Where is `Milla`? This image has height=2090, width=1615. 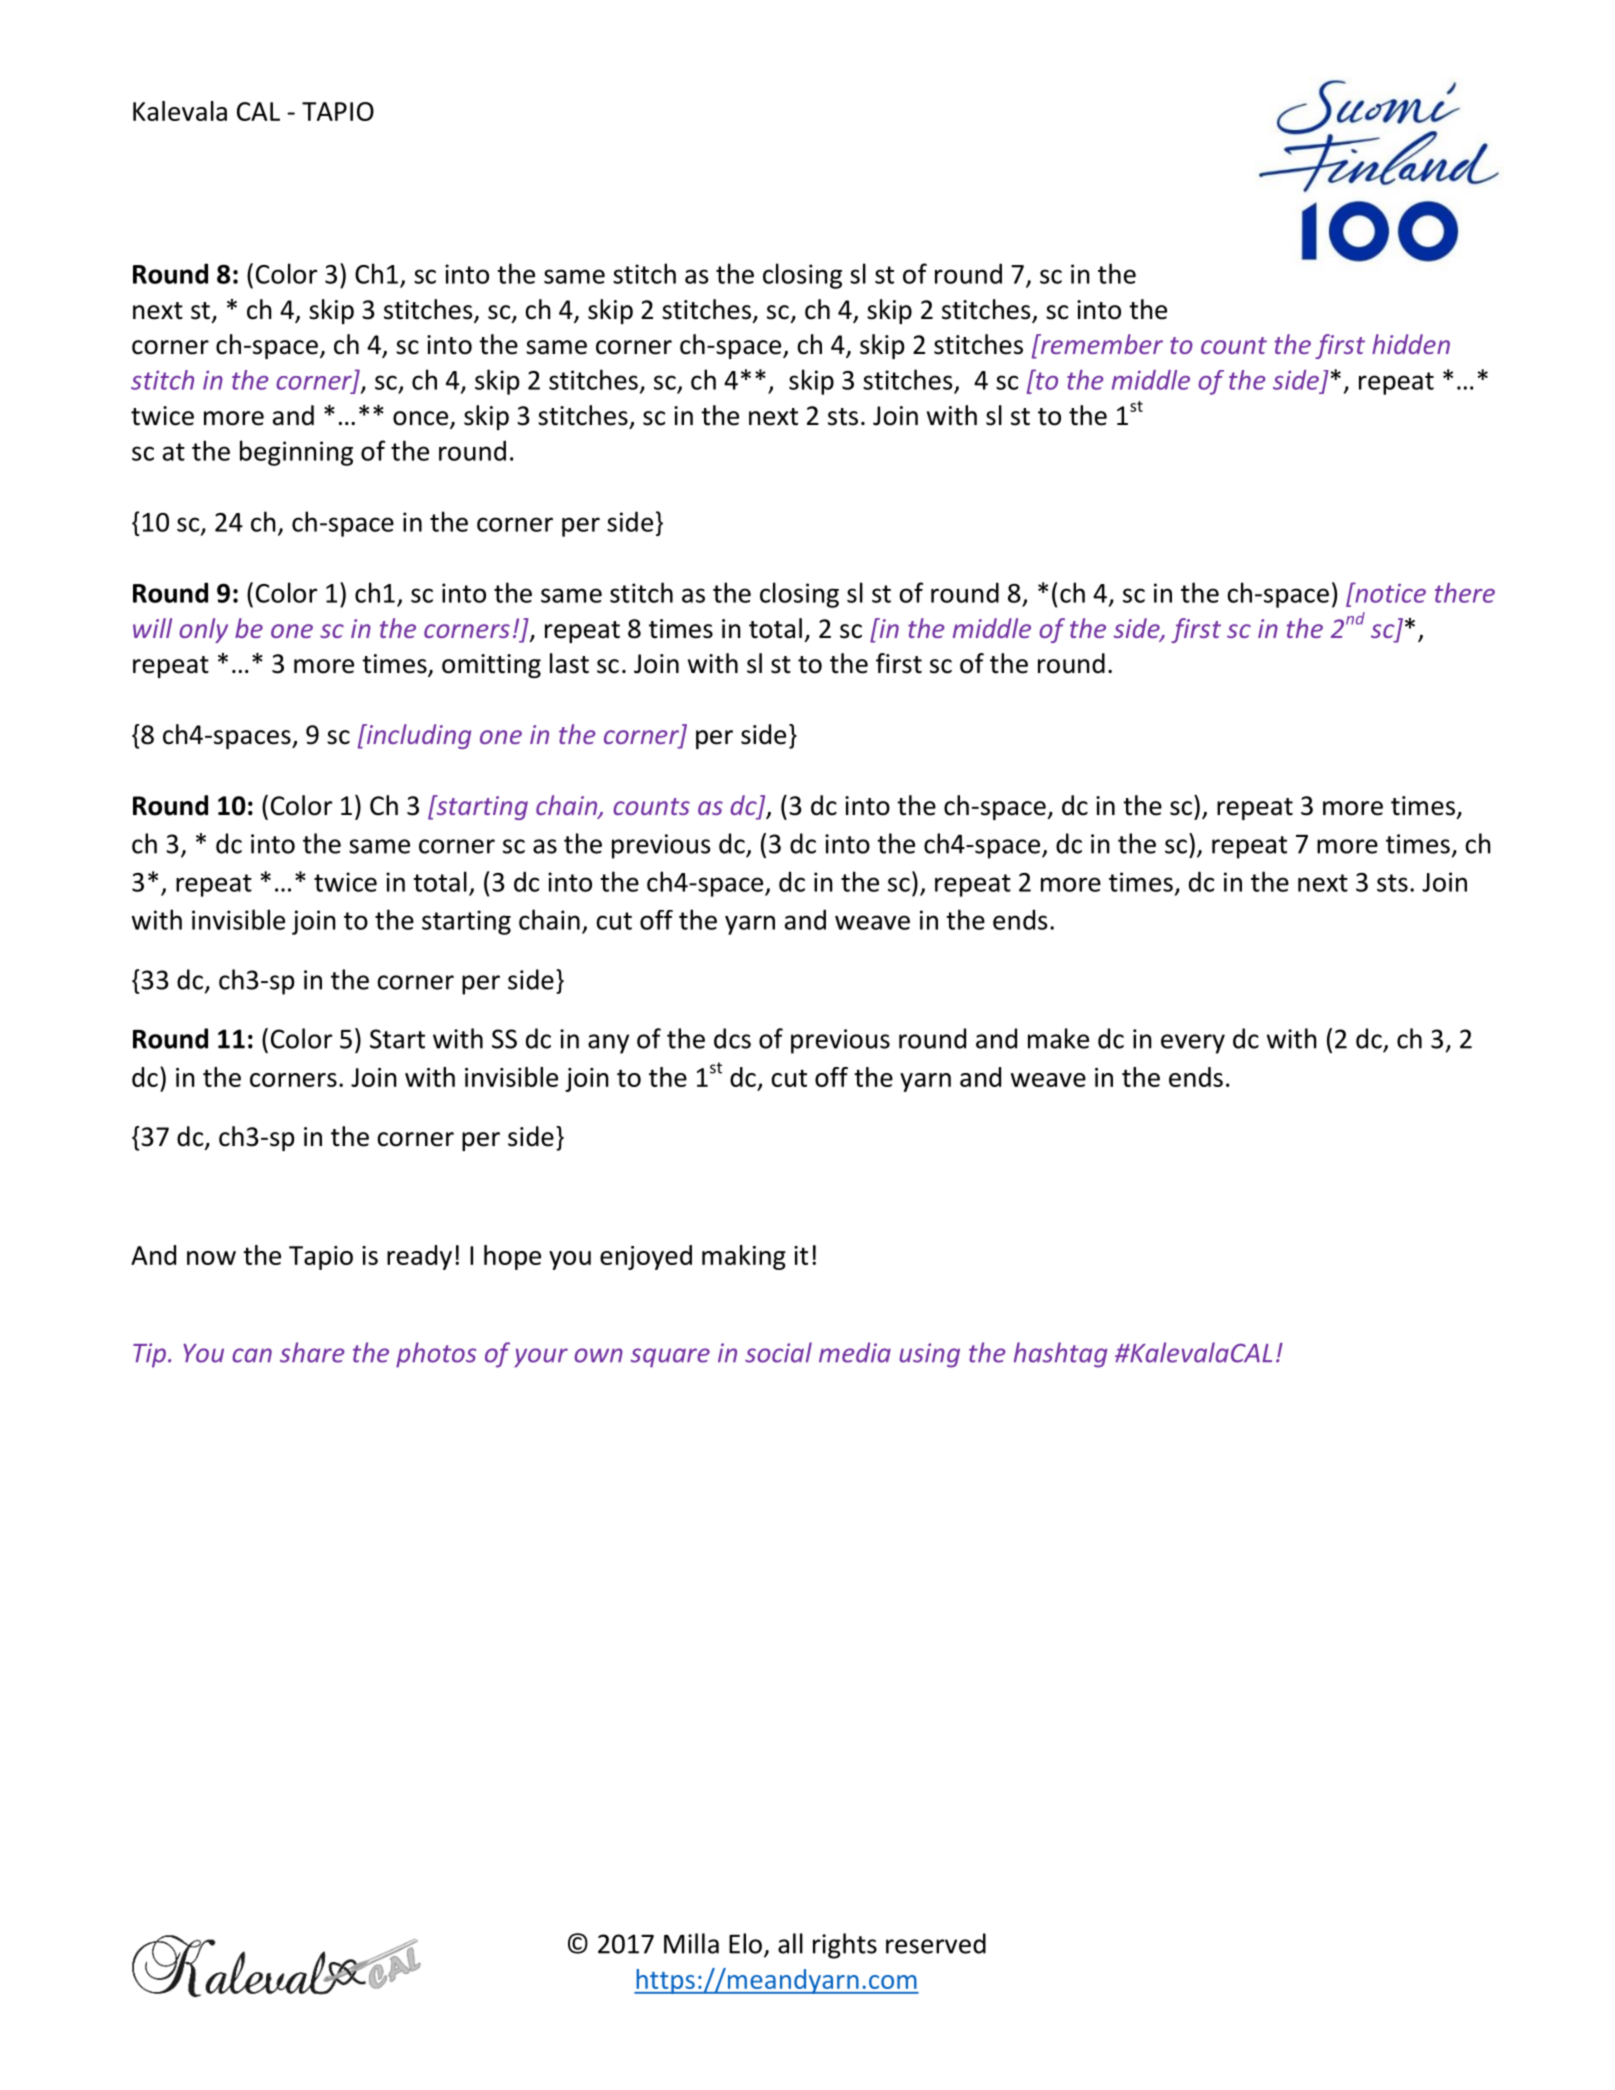
Milla is located at coordinates (691, 1943).
